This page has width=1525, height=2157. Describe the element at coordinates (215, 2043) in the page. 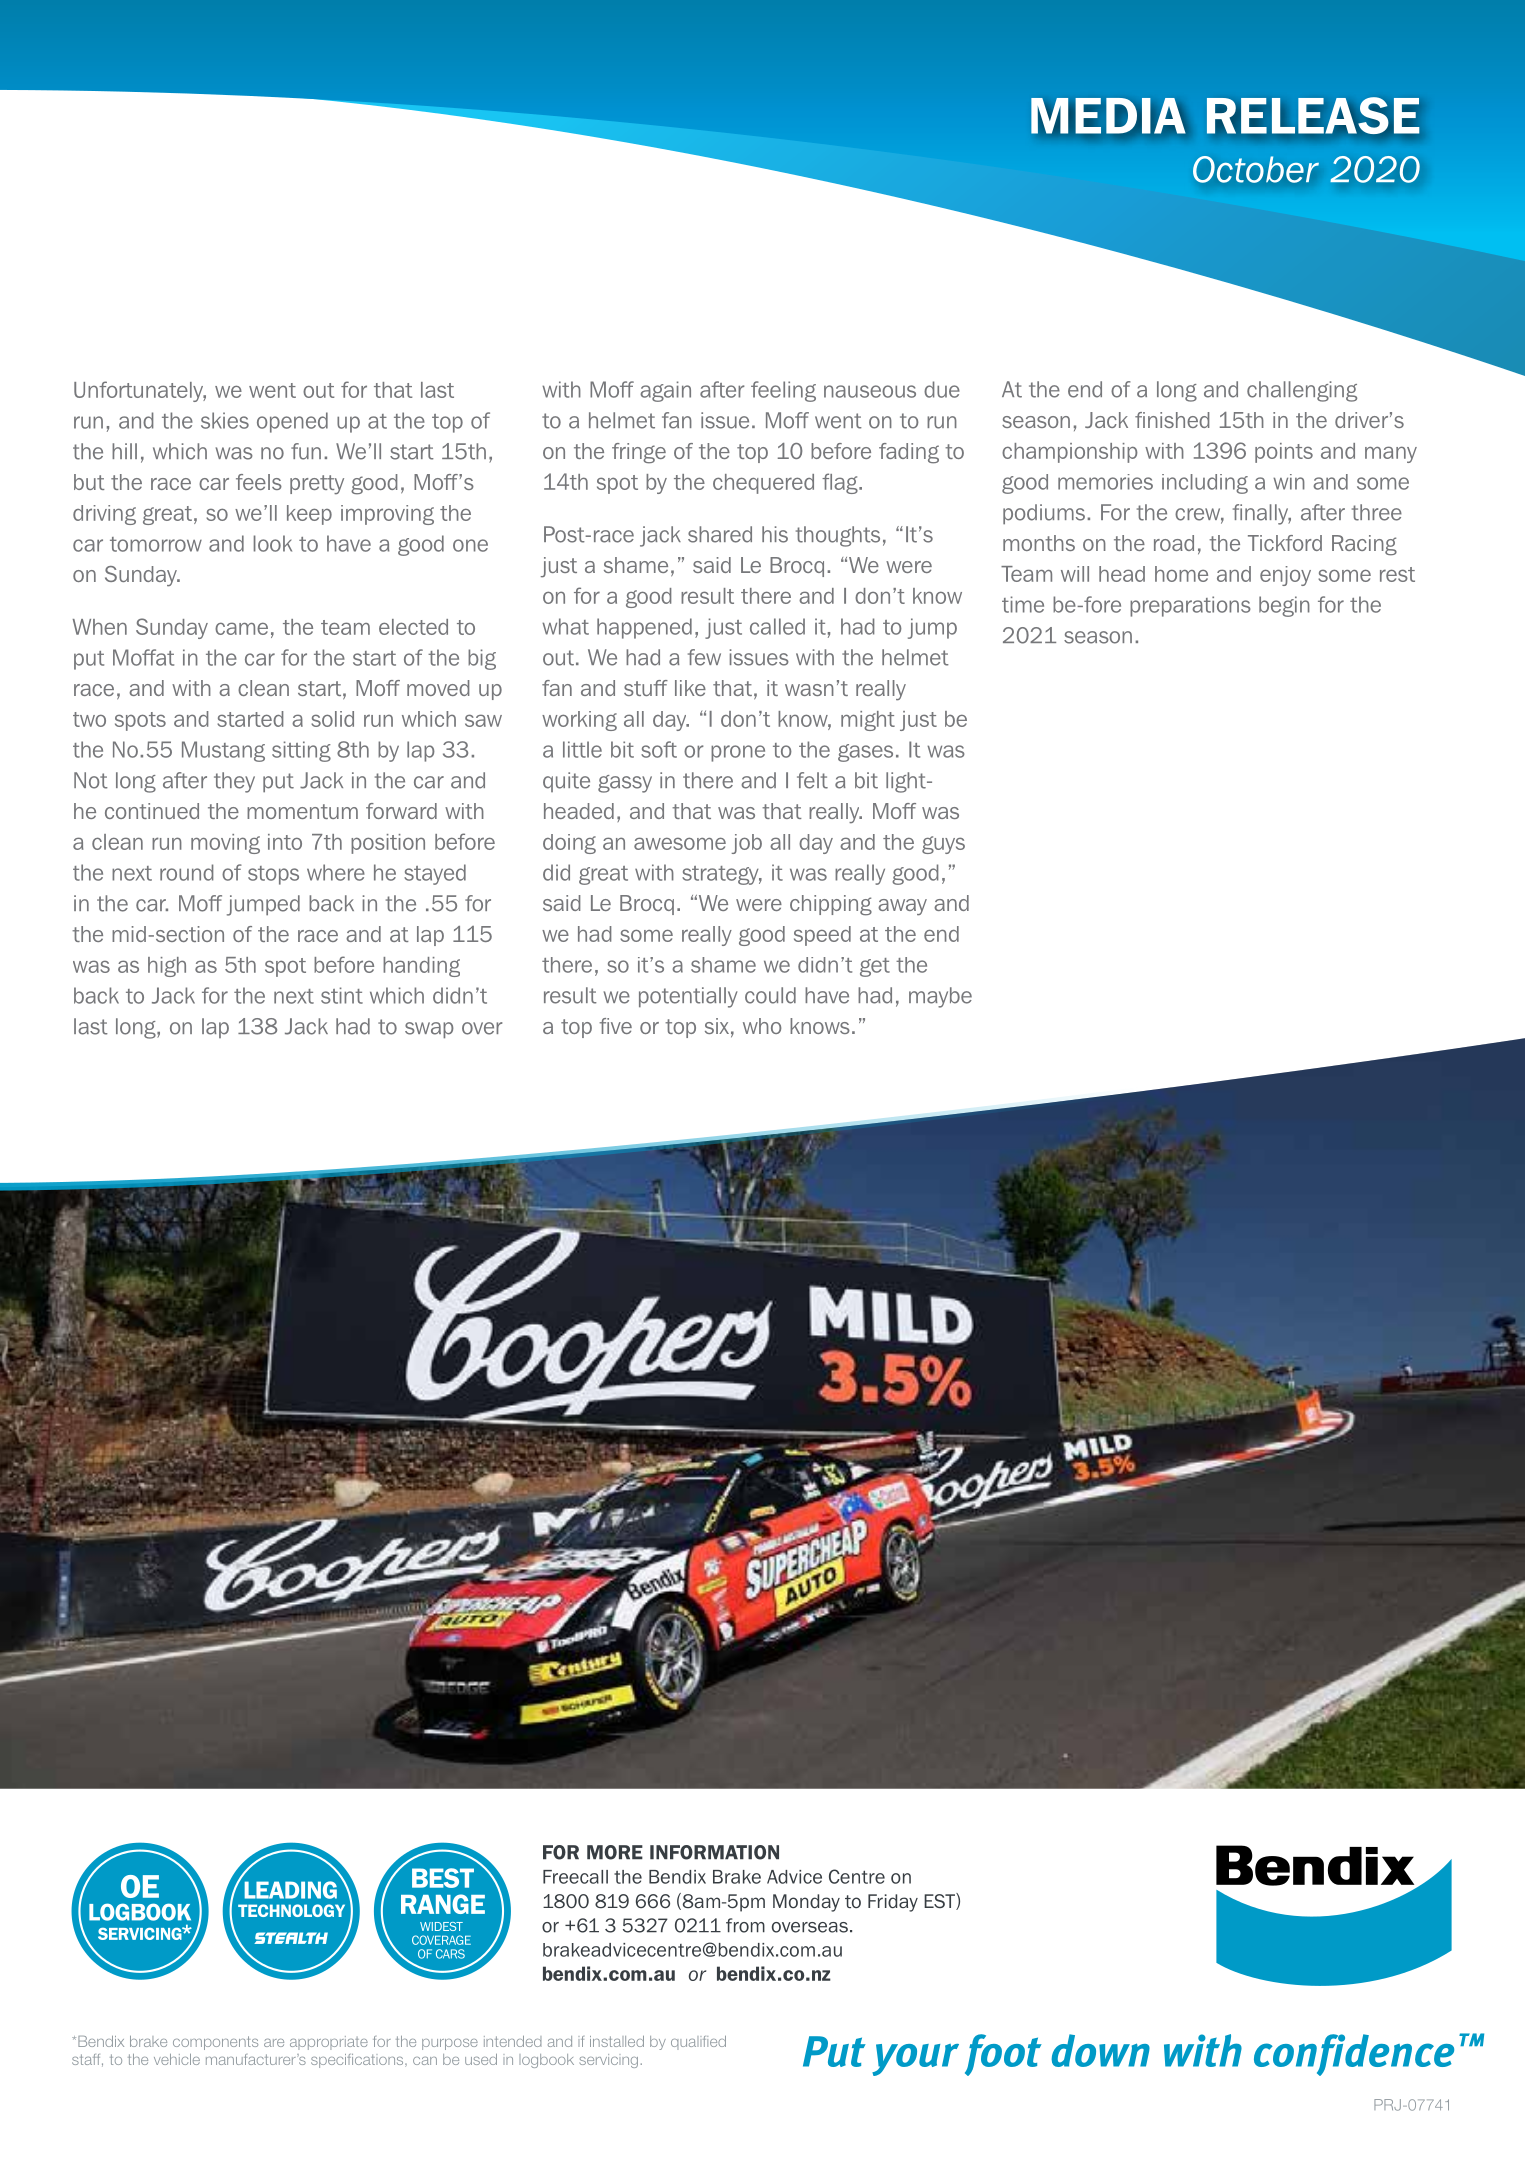

I see `components` at that location.
